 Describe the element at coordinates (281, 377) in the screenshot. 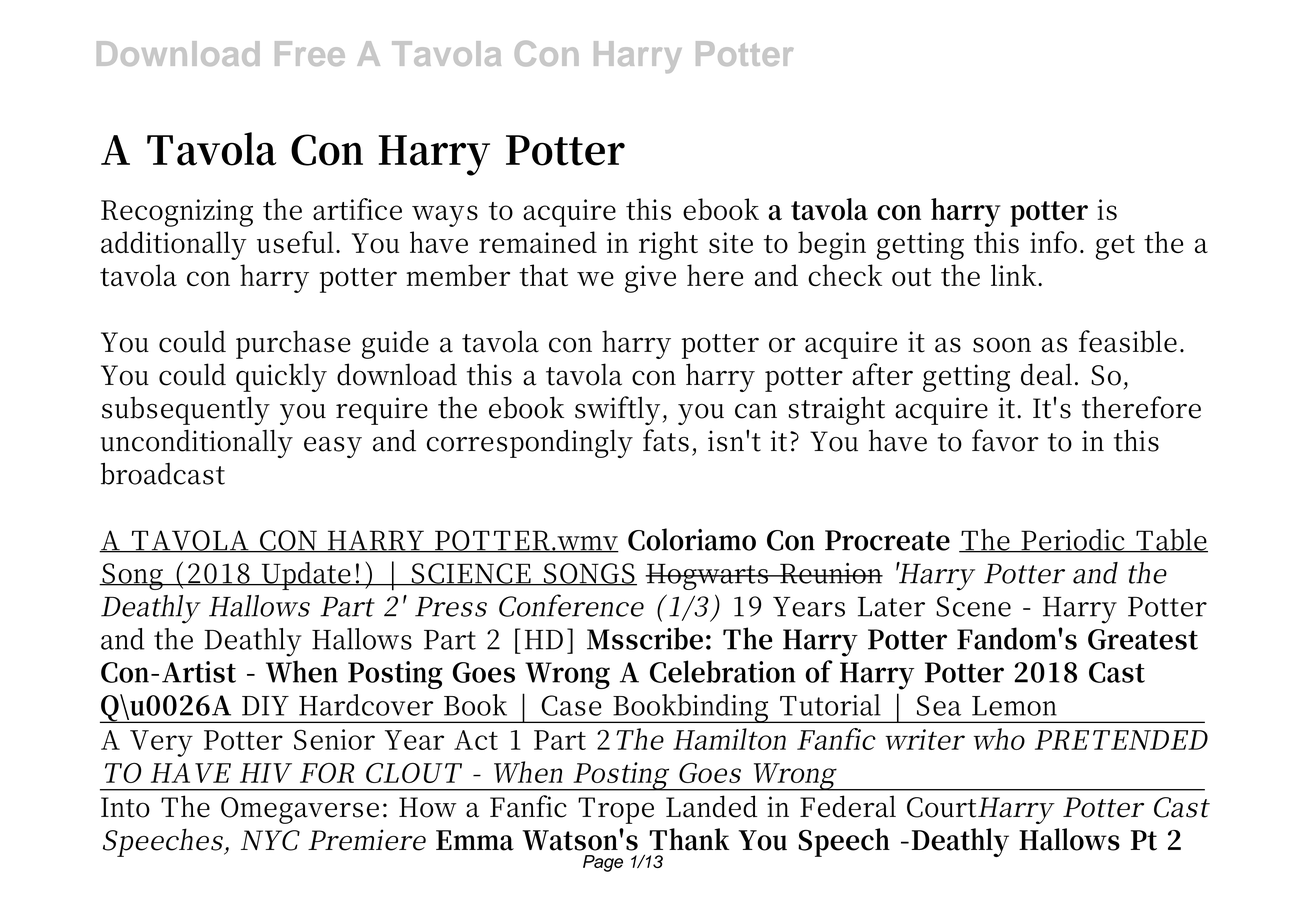

I see `quickly` at that location.
